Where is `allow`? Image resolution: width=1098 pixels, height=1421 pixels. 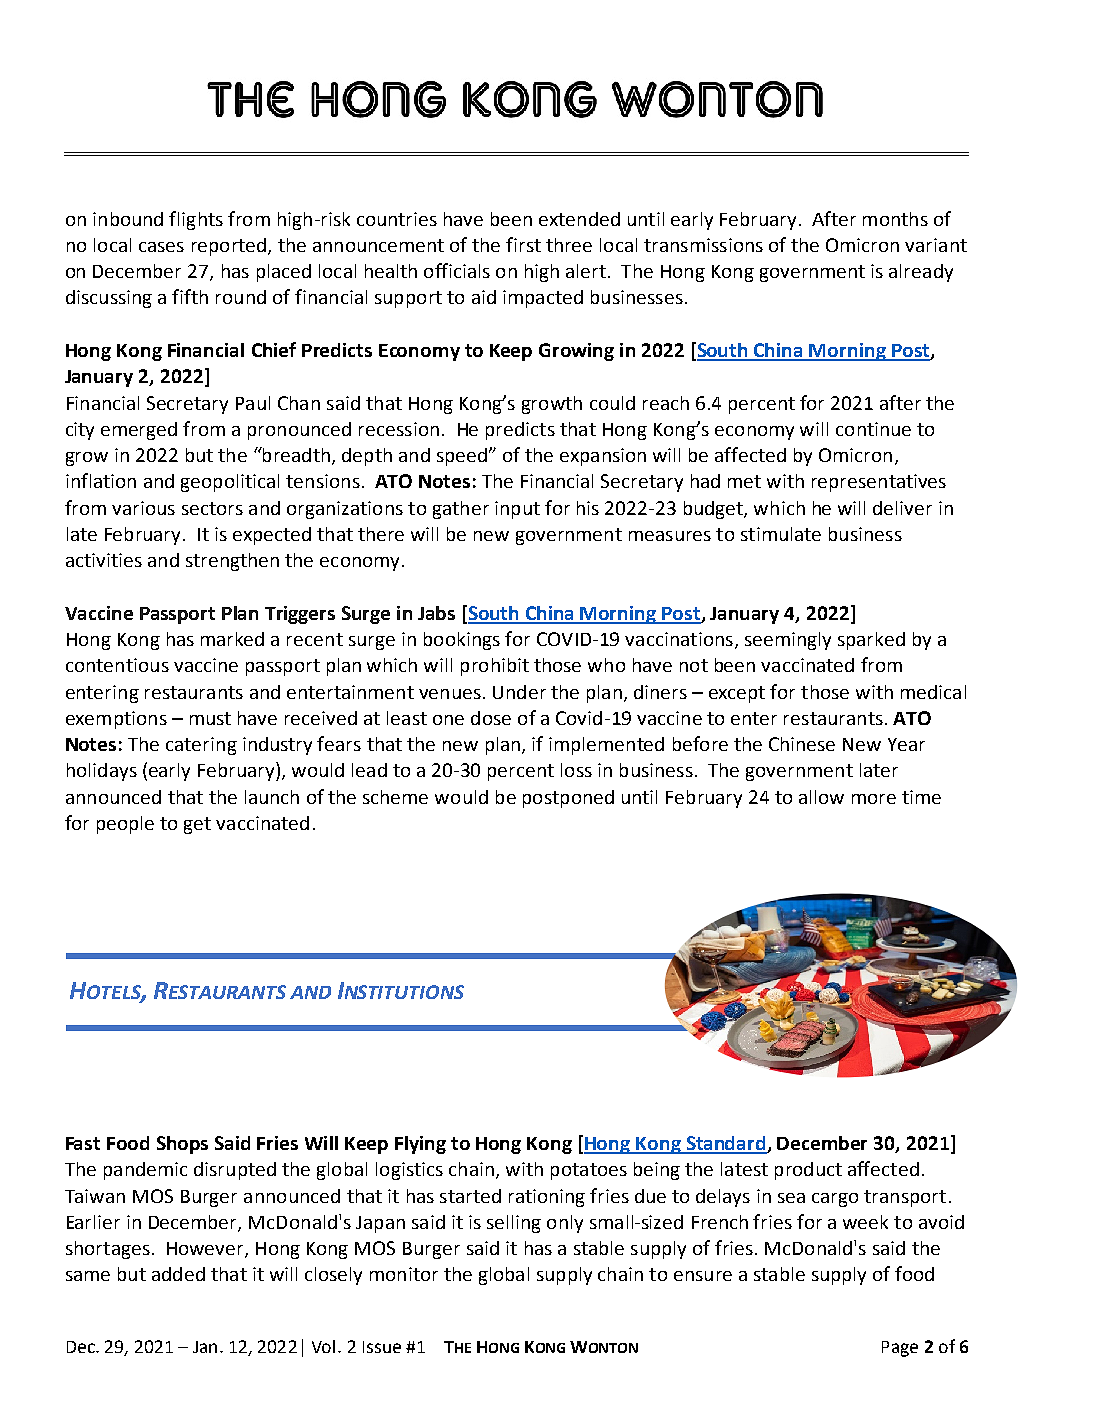 allow is located at coordinates (821, 797).
